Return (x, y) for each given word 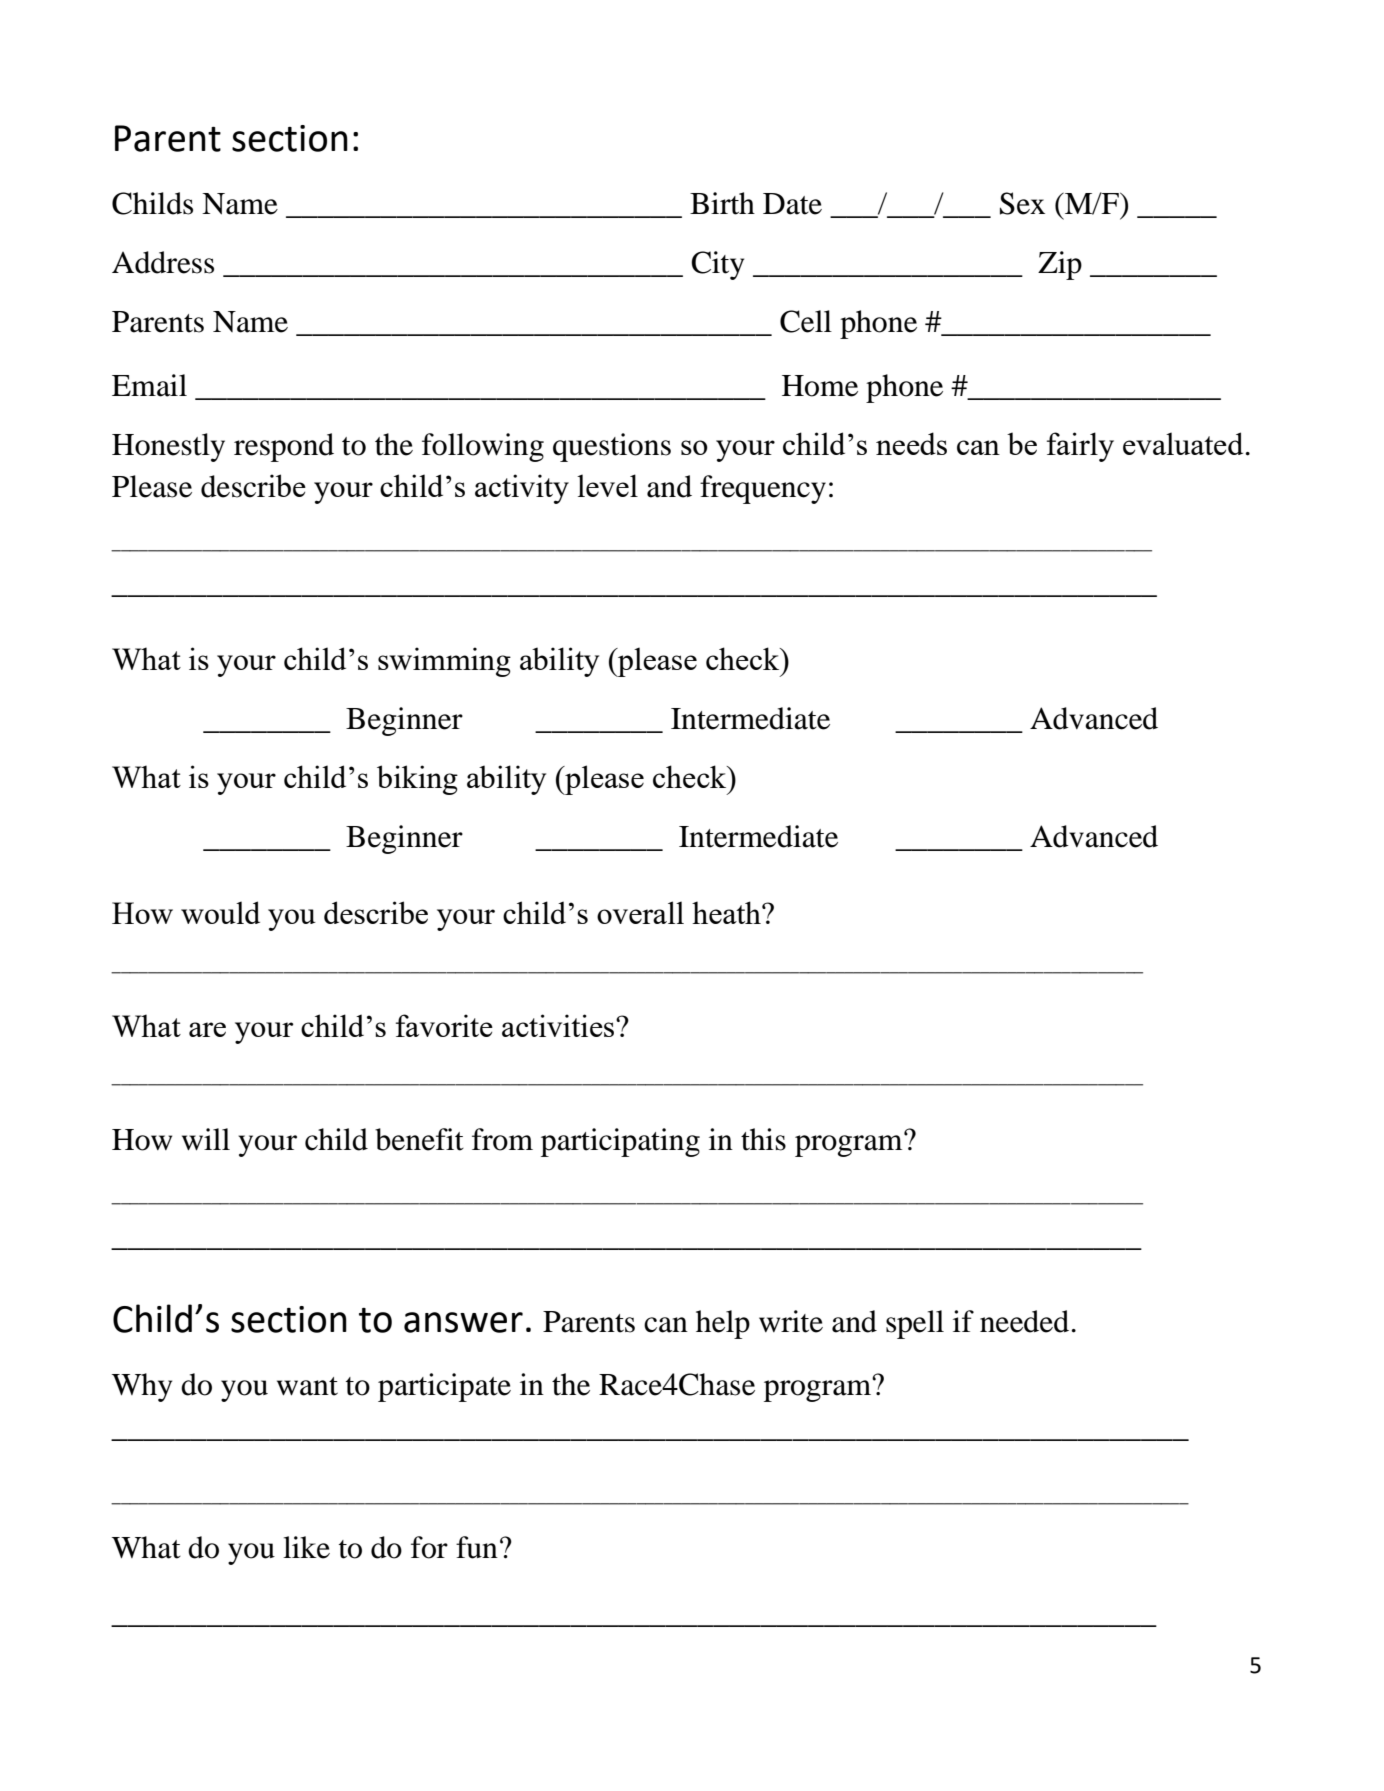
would (220, 912)
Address (163, 262)
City (717, 265)
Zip (1060, 265)
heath (727, 912)
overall (640, 912)
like (306, 1547)
